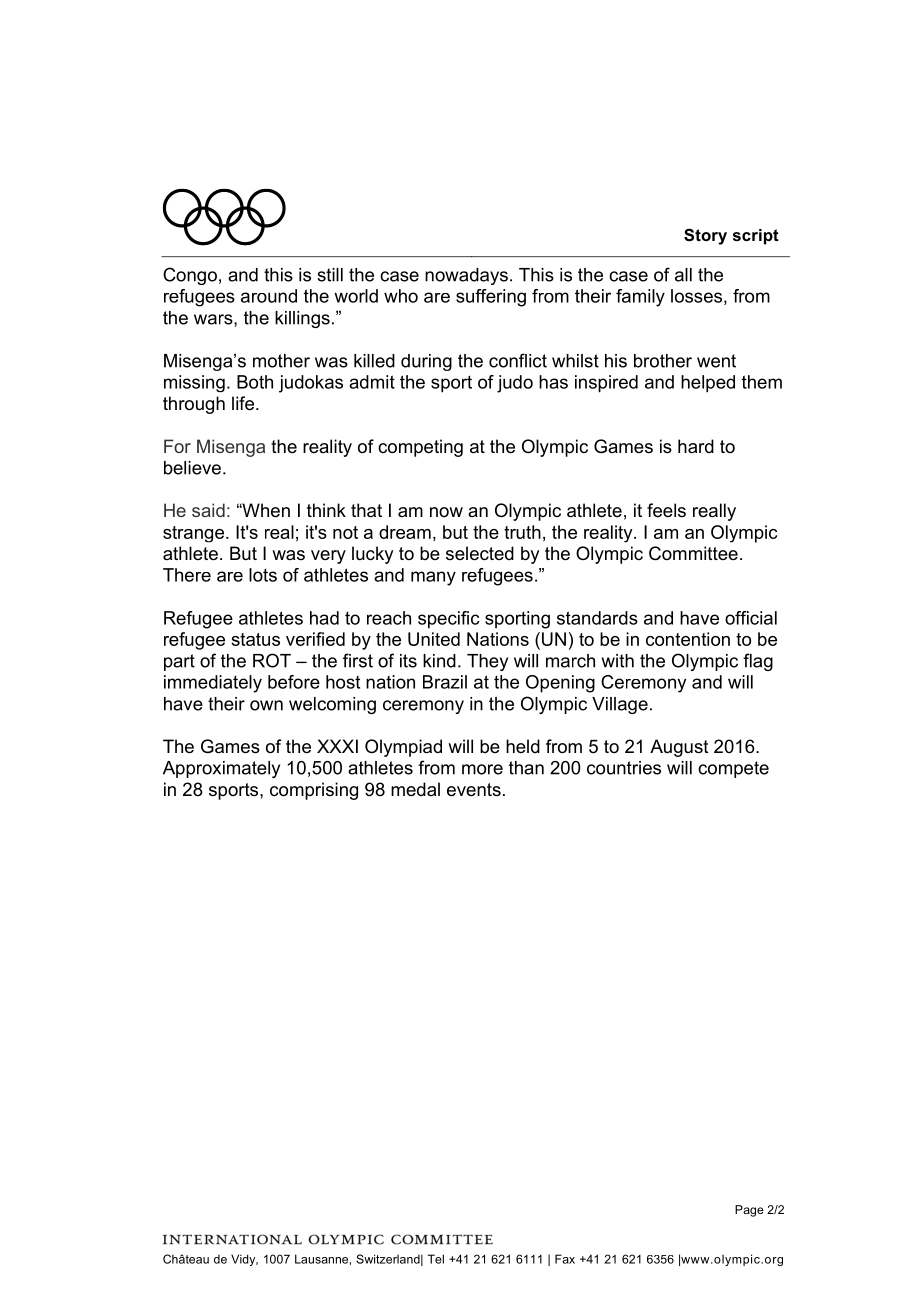 This document has height=1308, width=924. What do you see at coordinates (749, 1211) in the document?
I see `Page` at bounding box center [749, 1211].
